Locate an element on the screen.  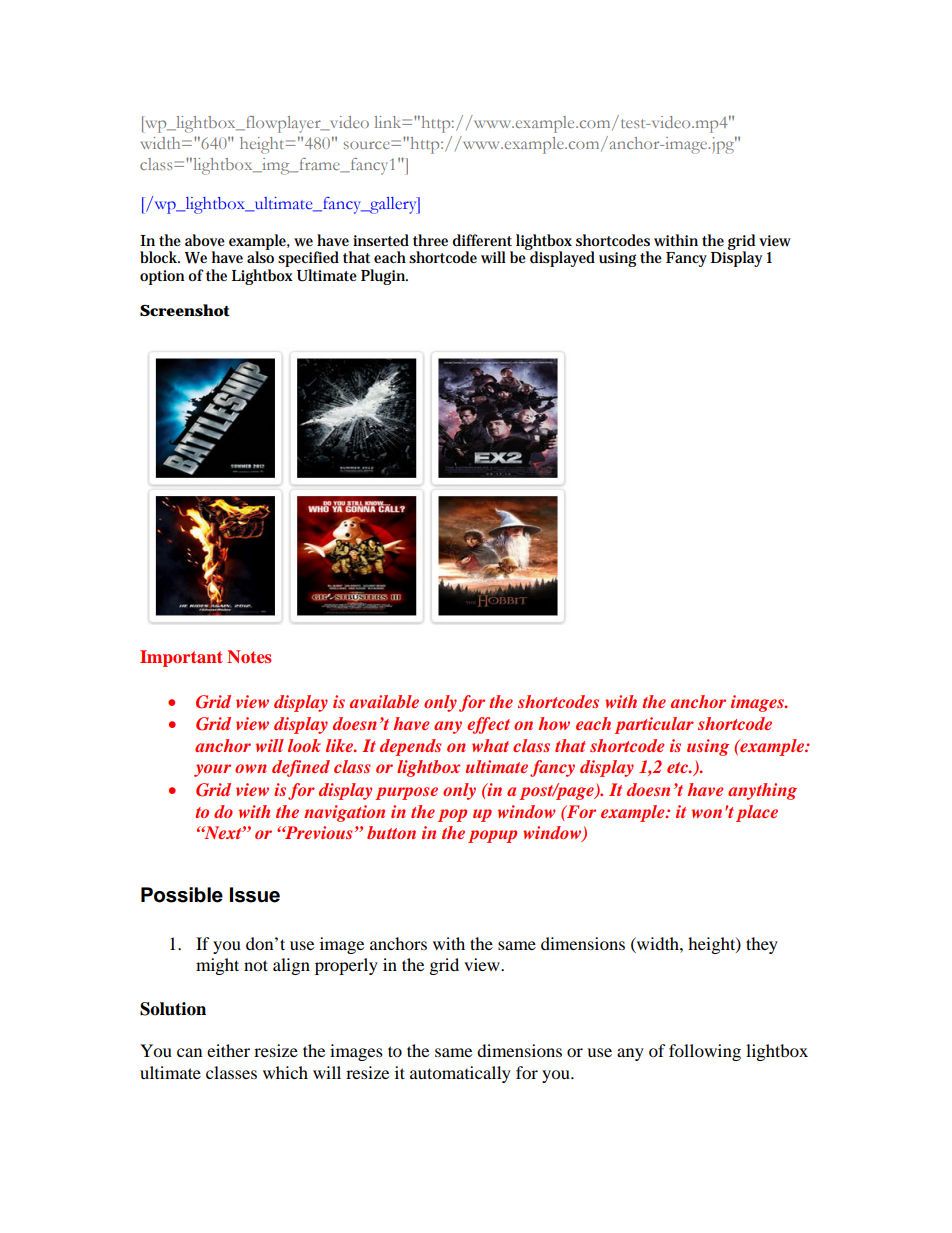
Notes is located at coordinates (249, 656).
